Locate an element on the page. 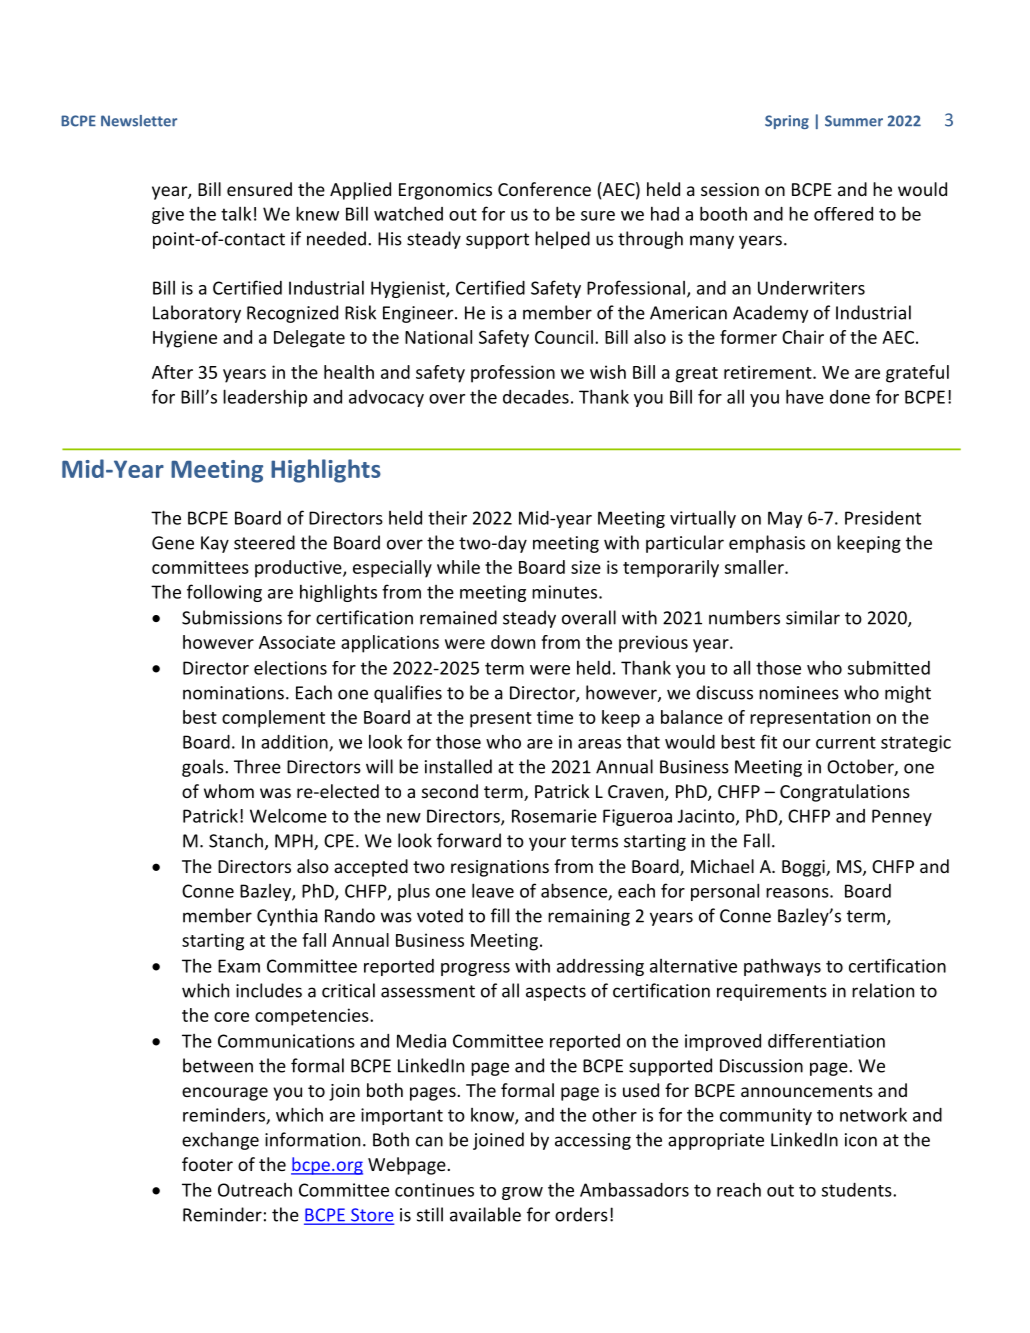 The height and width of the image is (1333, 1030). minutes is located at coordinates (566, 592).
